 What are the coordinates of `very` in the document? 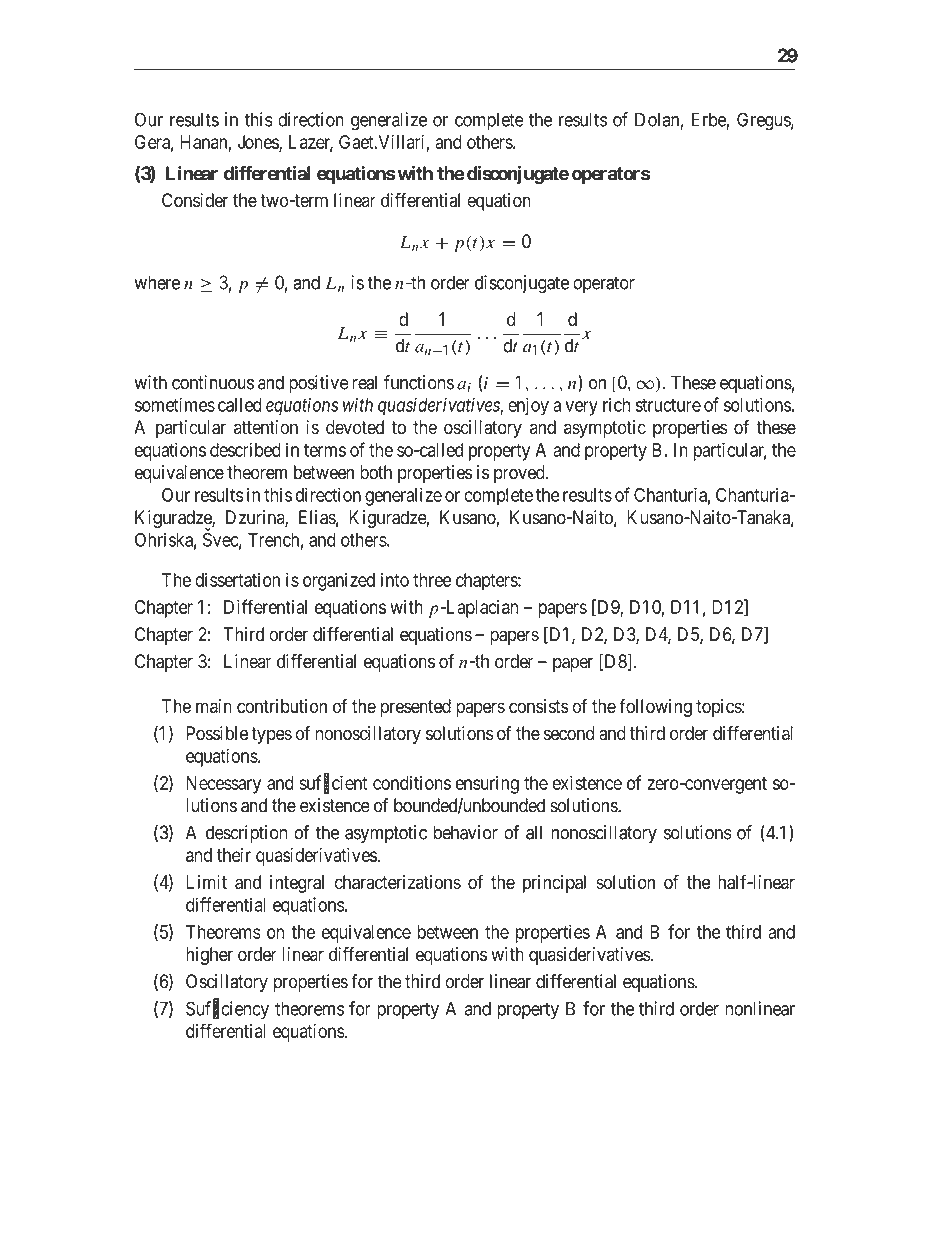 It's located at (581, 408).
